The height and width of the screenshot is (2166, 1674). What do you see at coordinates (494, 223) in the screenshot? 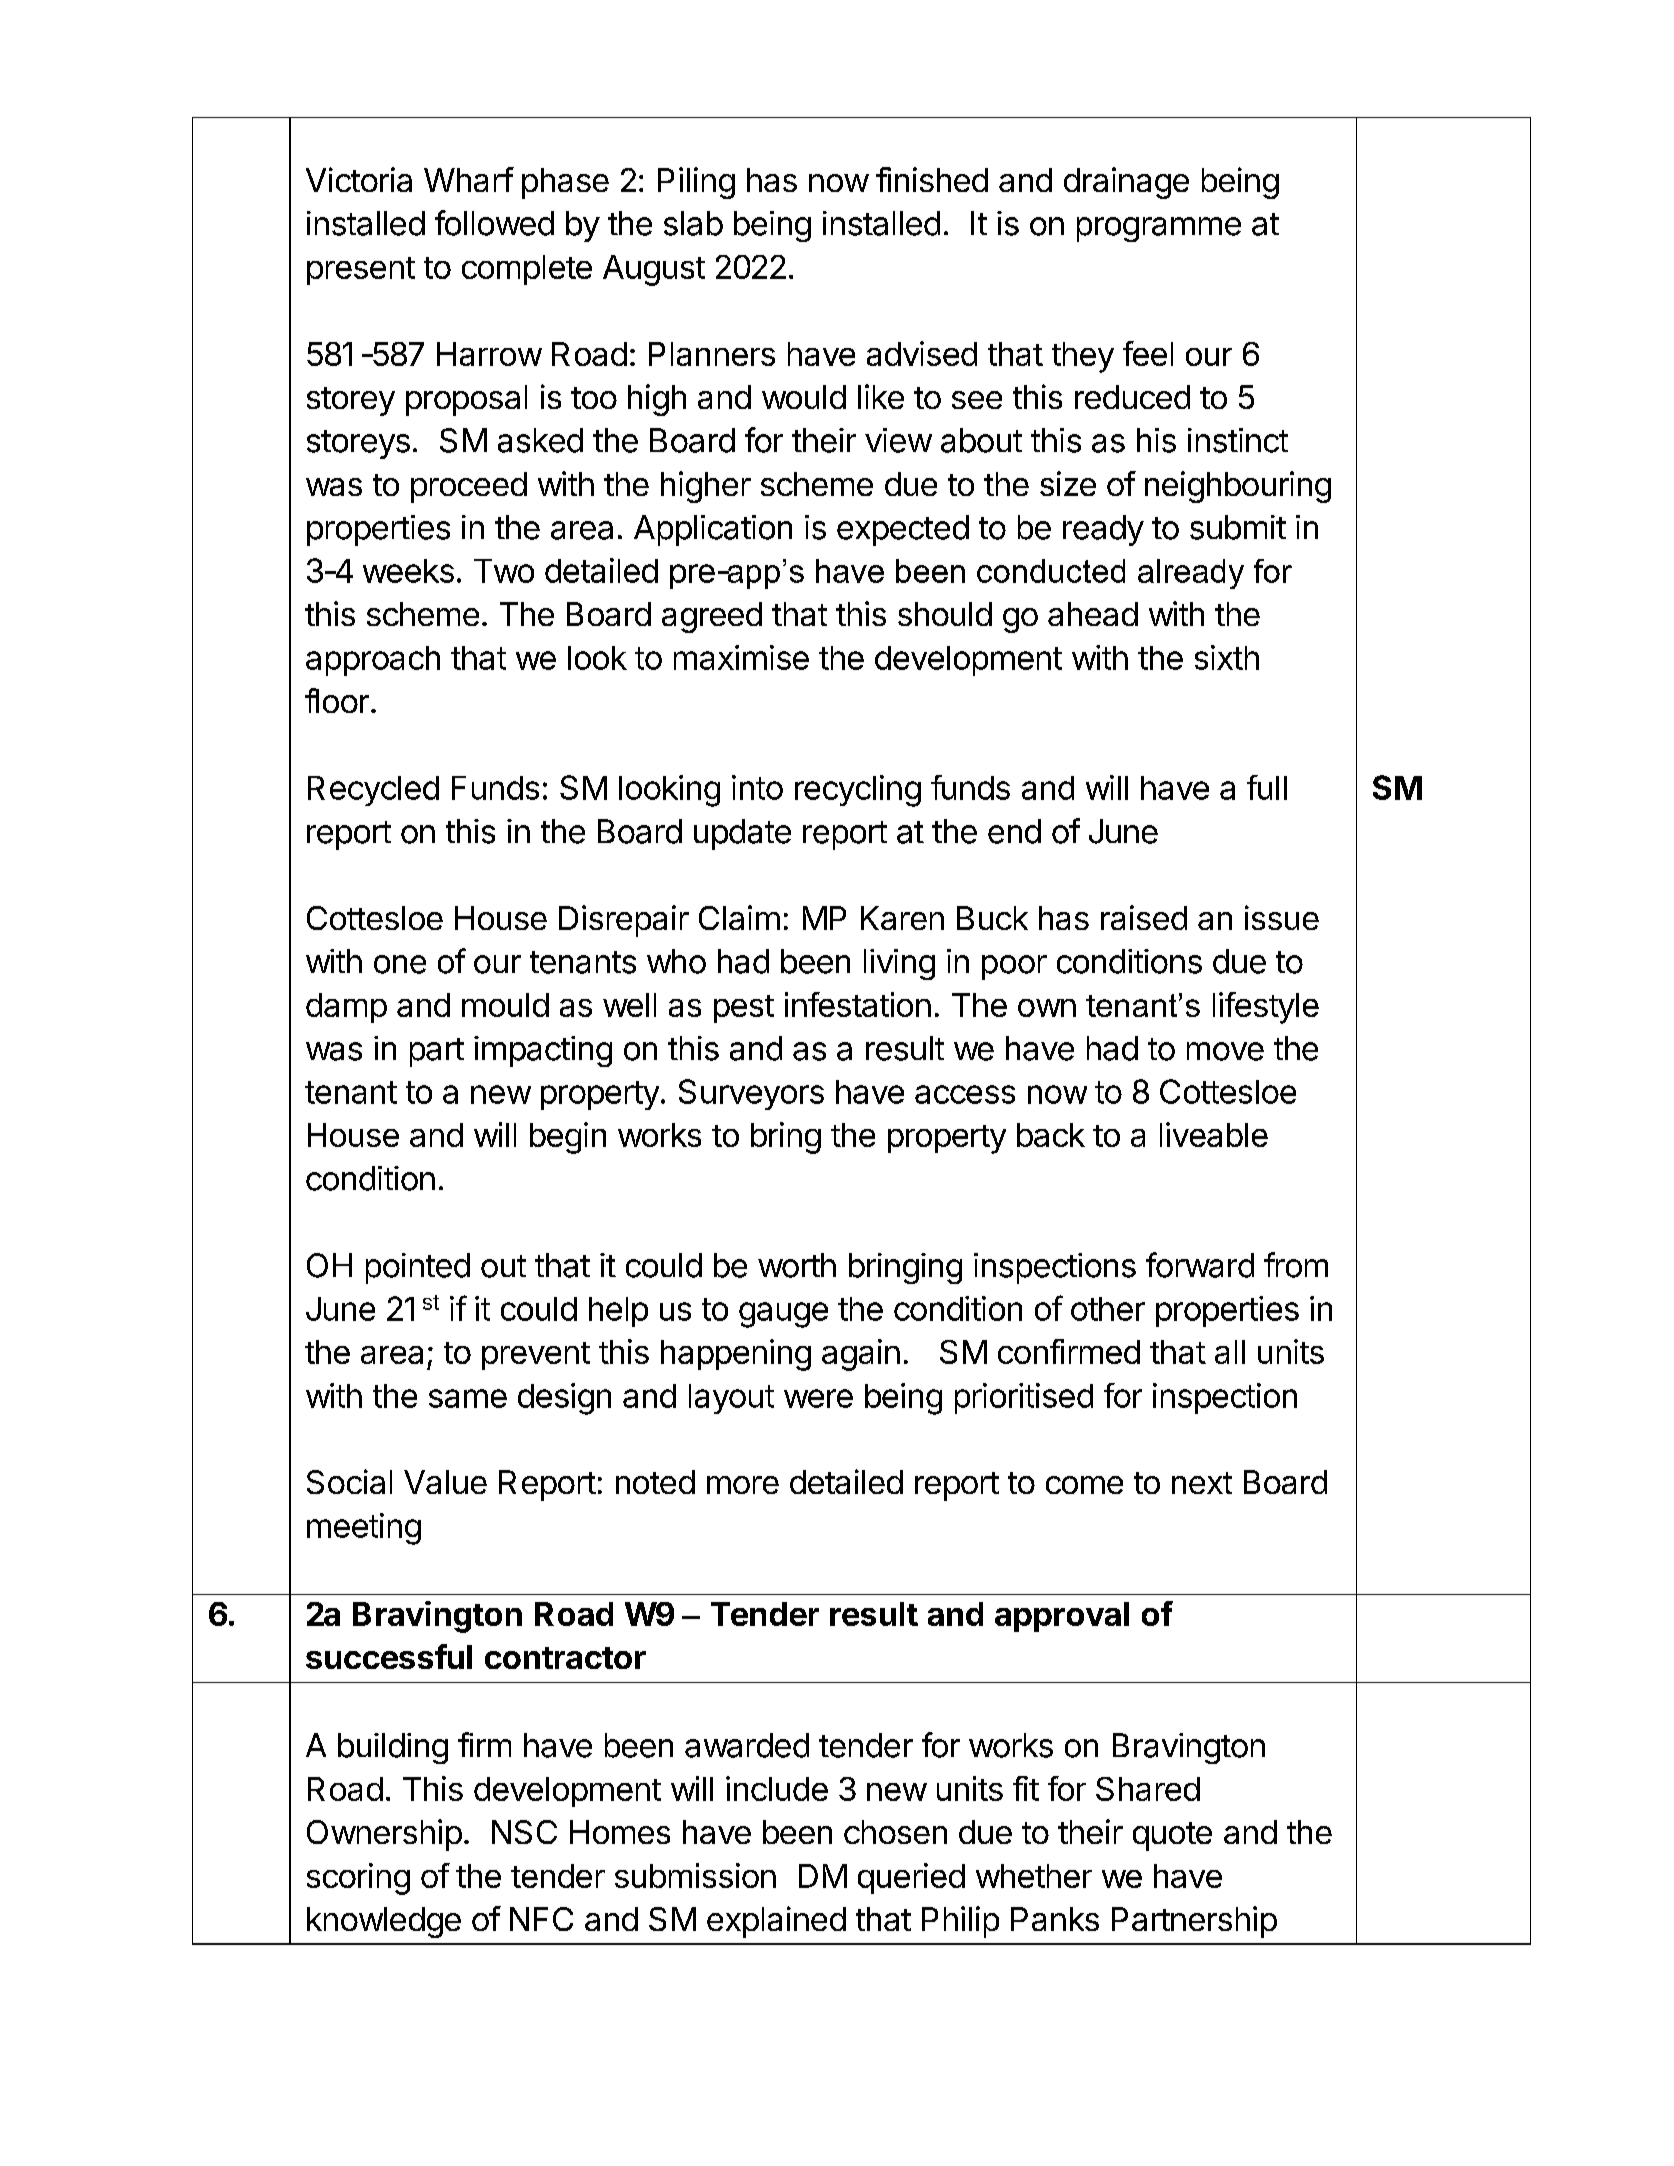
I see `followed` at bounding box center [494, 223].
